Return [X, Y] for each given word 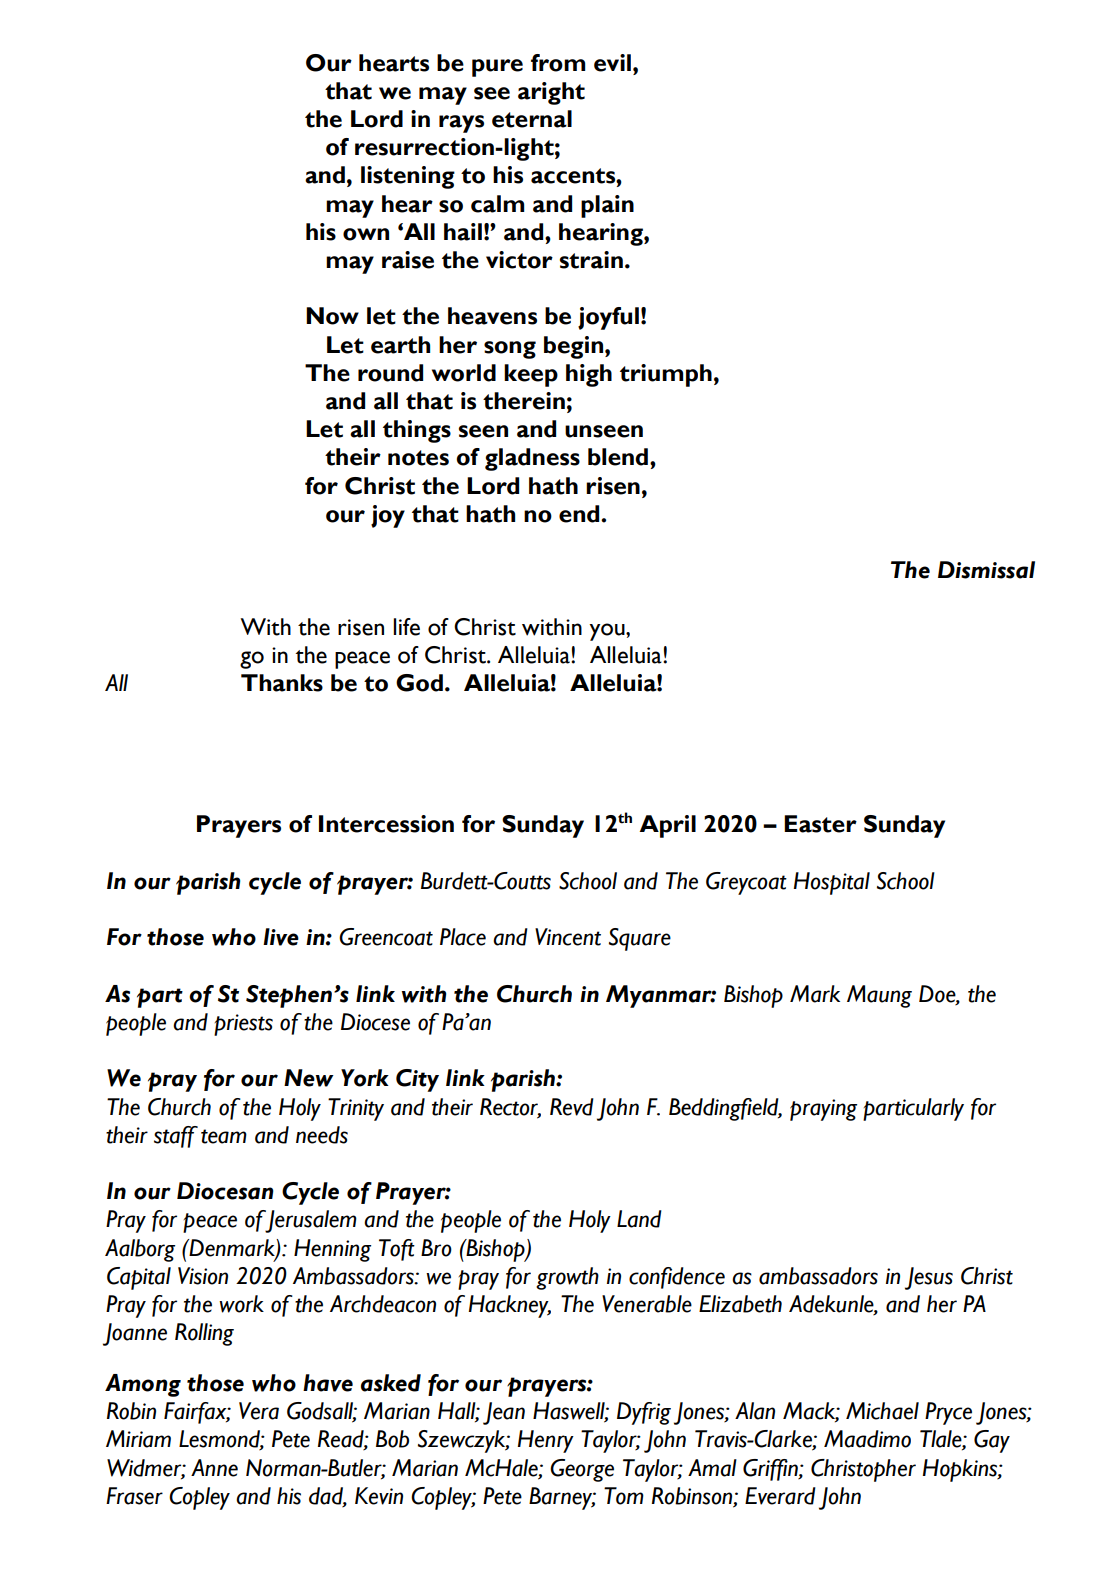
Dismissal [986, 570]
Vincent [568, 937]
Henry [546, 1441]
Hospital [832, 883]
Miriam [138, 1439]
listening [408, 177]
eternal [532, 119]
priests [243, 1025]
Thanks [282, 683]
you [608, 632]
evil [612, 63]
